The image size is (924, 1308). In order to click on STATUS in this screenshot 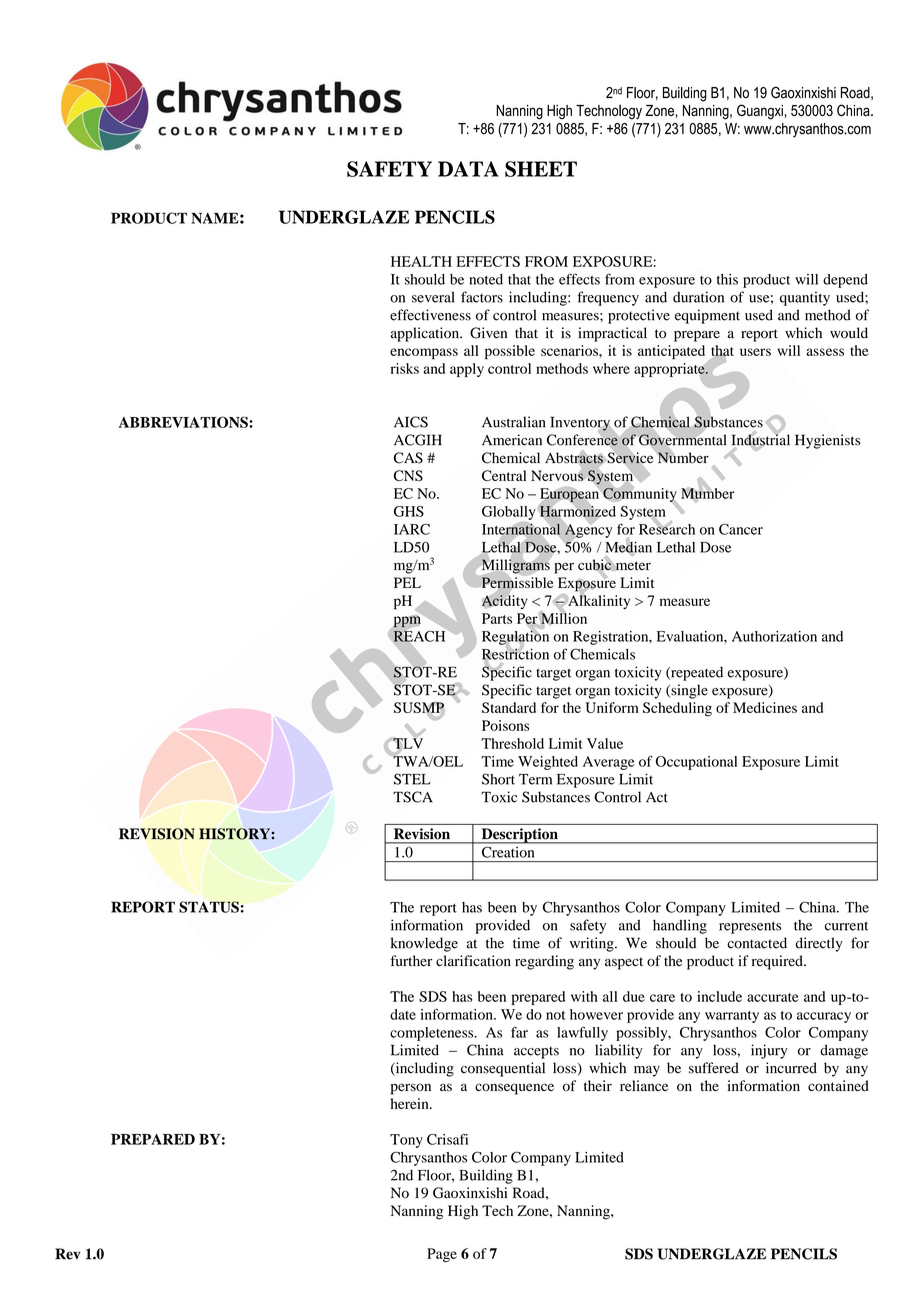, I will do `click(209, 907)`.
